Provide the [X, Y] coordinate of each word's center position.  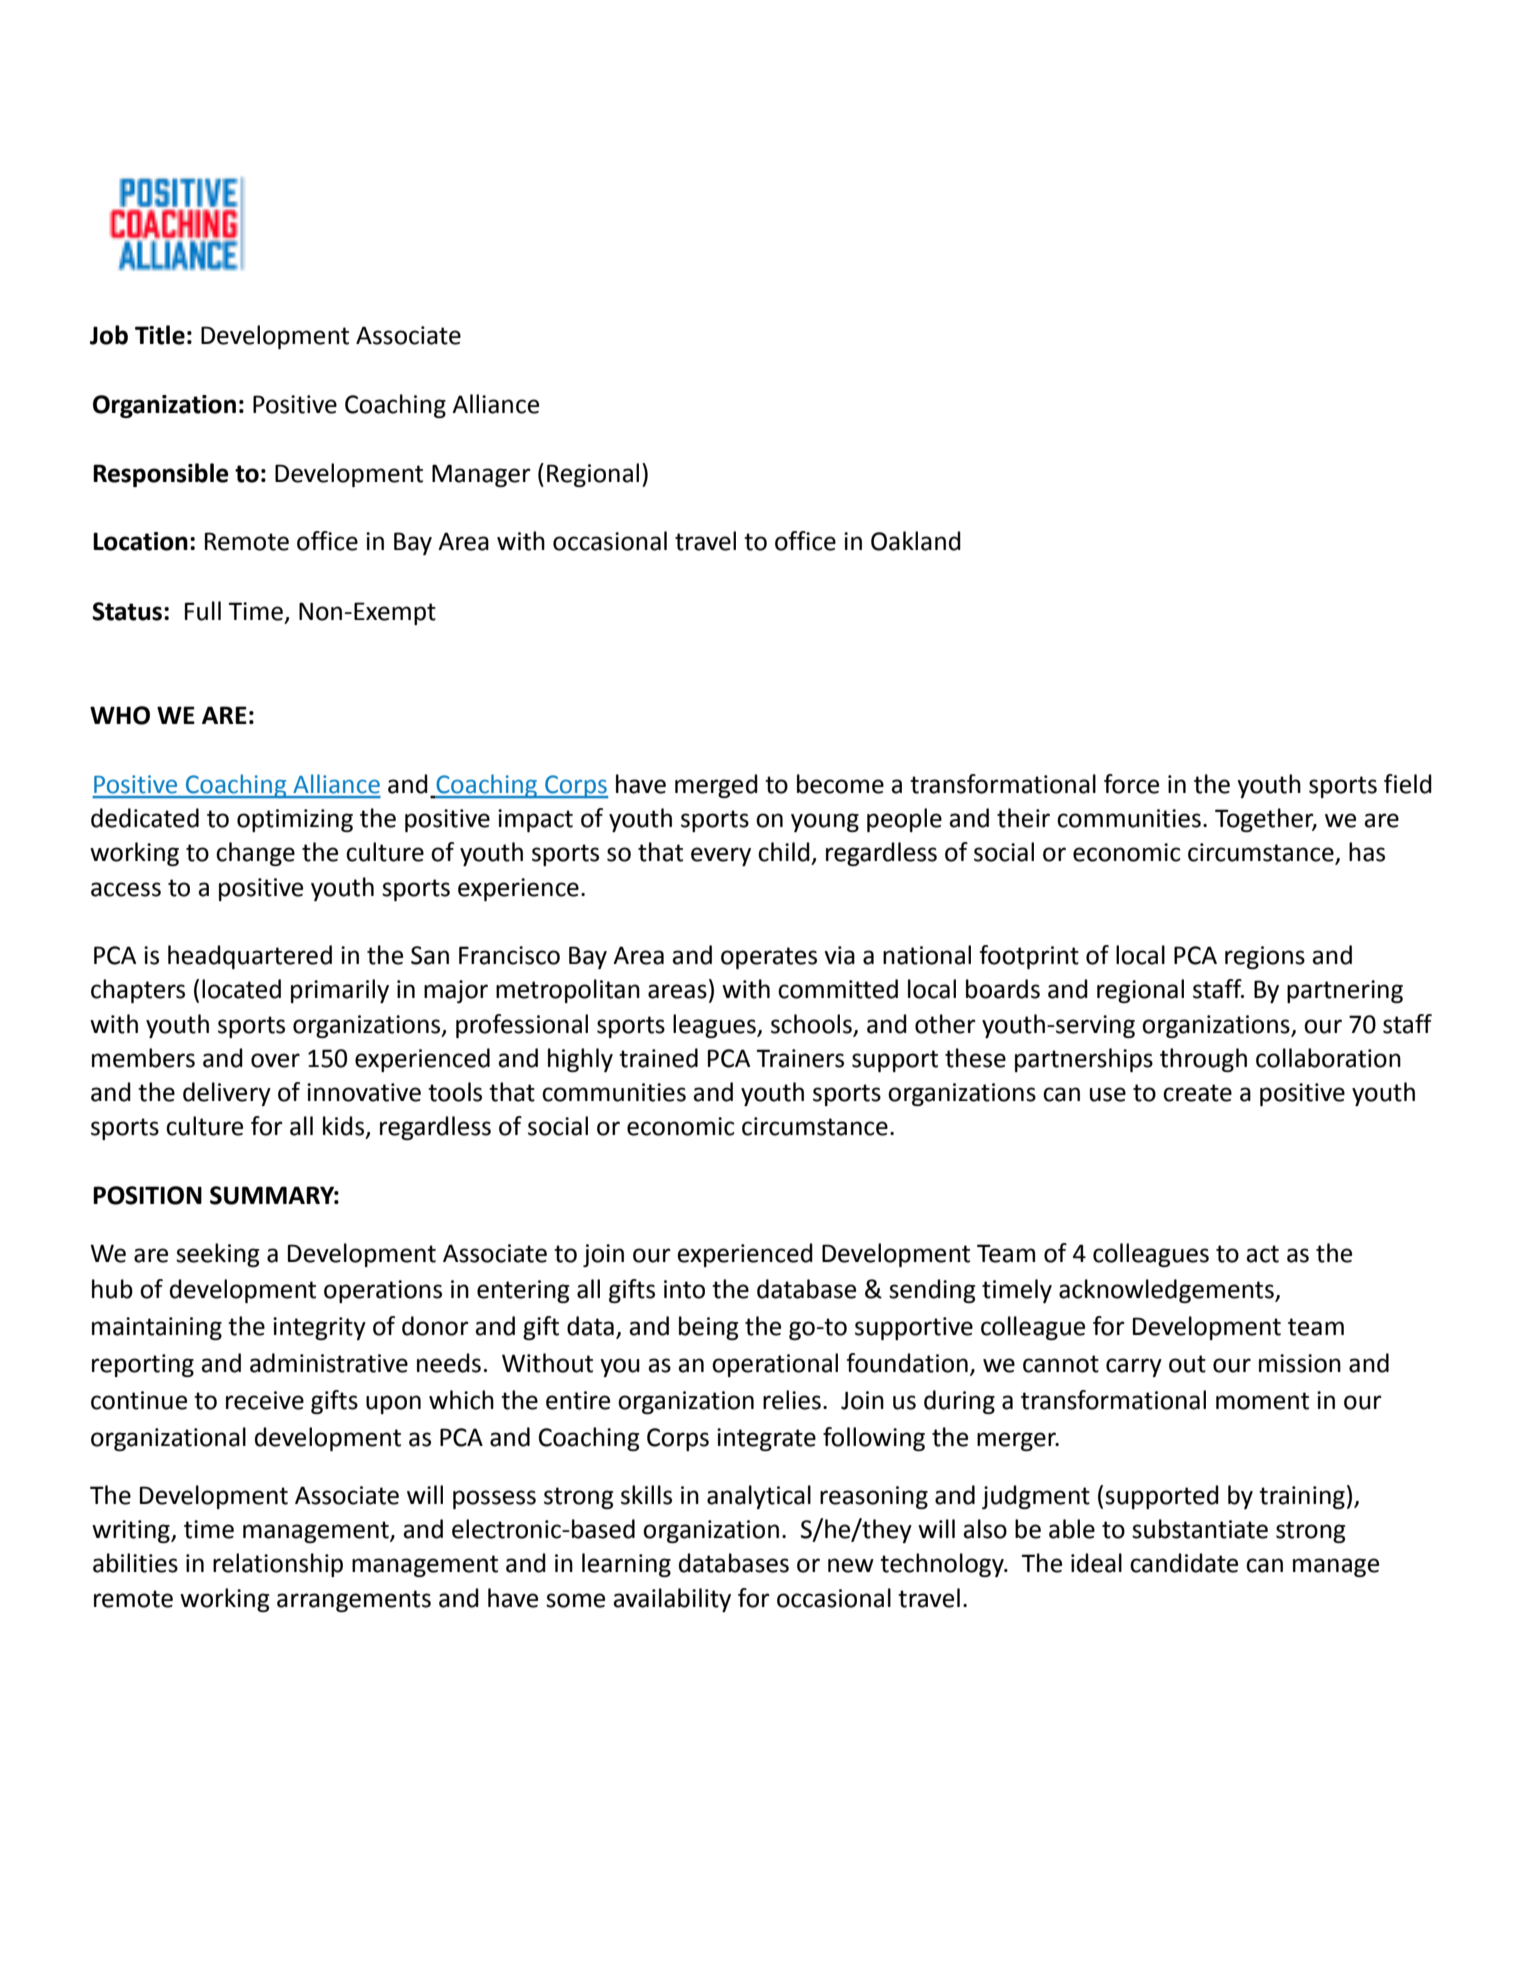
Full [203, 611]
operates [769, 958]
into [684, 1289]
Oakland [916, 541]
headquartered [250, 957]
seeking [218, 1255]
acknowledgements [1167, 1291]
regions [1265, 957]
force [1131, 784]
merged [716, 786]
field [1408, 784]
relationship [278, 1565]
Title [160, 335]
